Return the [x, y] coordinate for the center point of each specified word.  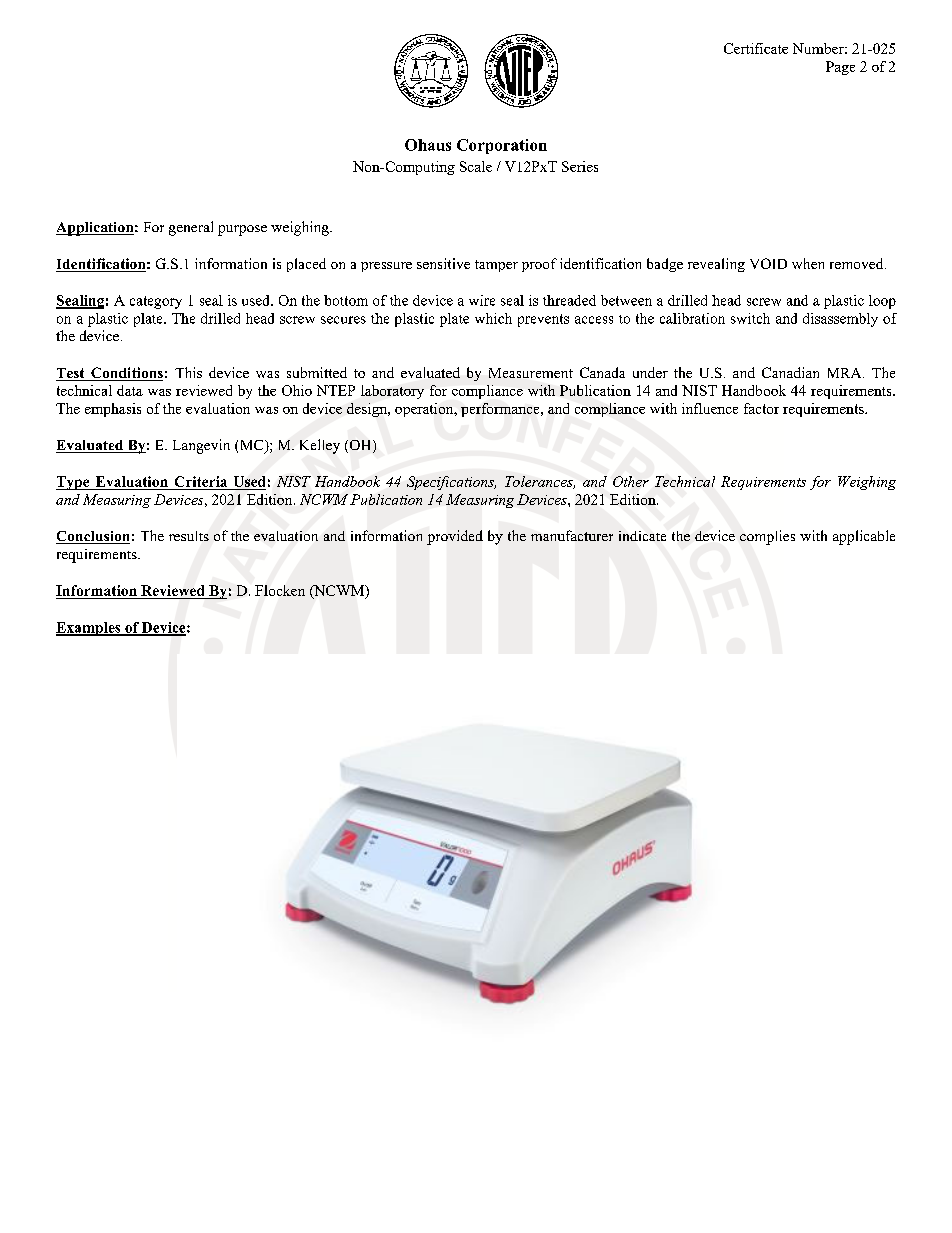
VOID [768, 263]
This [188, 372]
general [191, 228]
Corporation [502, 146]
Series [580, 166]
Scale [476, 166]
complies [767, 537]
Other [631, 481]
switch [750, 318]
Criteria [201, 483]
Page [840, 68]
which [493, 318]
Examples [89, 629]
